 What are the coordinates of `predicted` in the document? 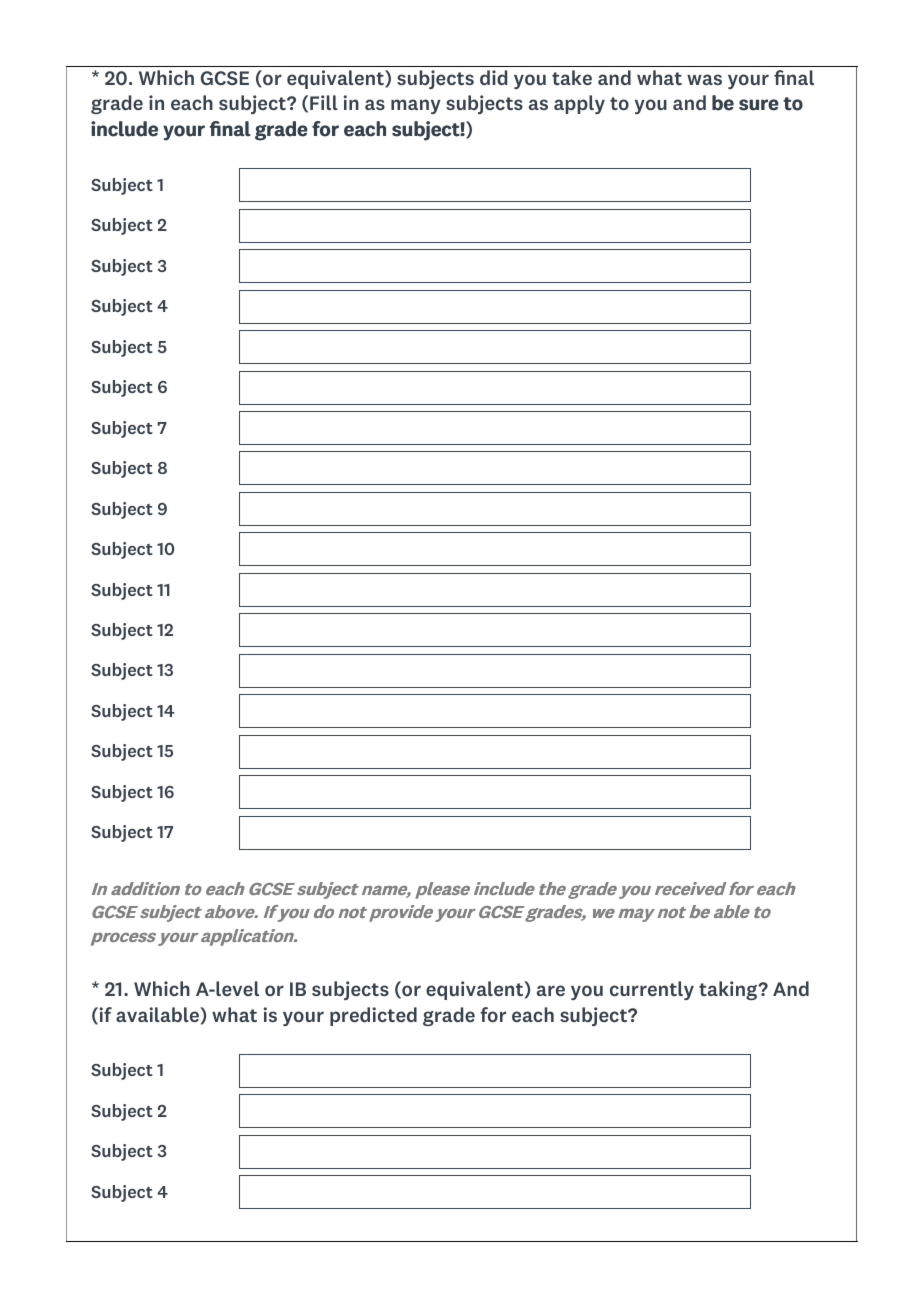 It's located at (373, 1016).
